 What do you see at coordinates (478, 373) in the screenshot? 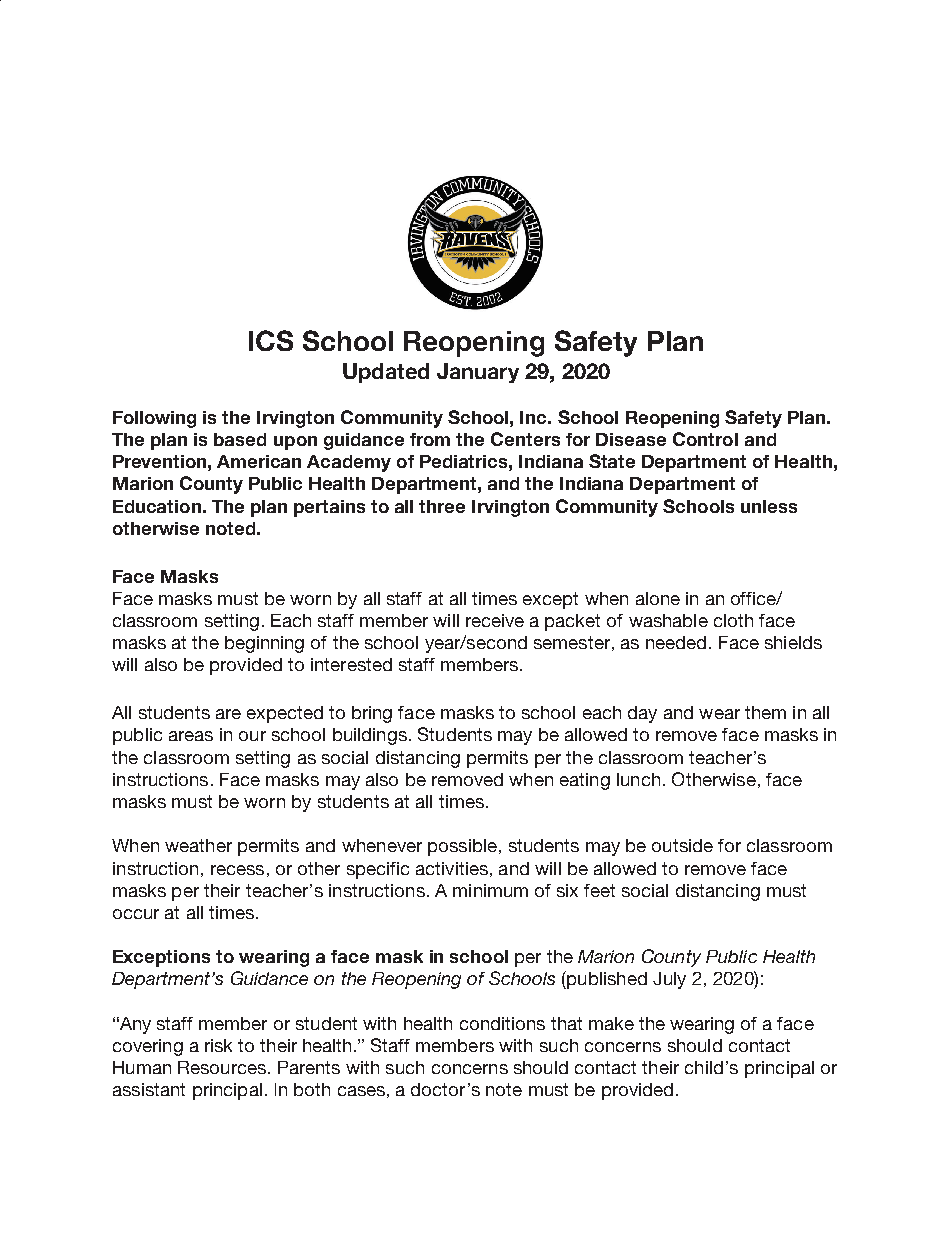
I see `January` at bounding box center [478, 373].
